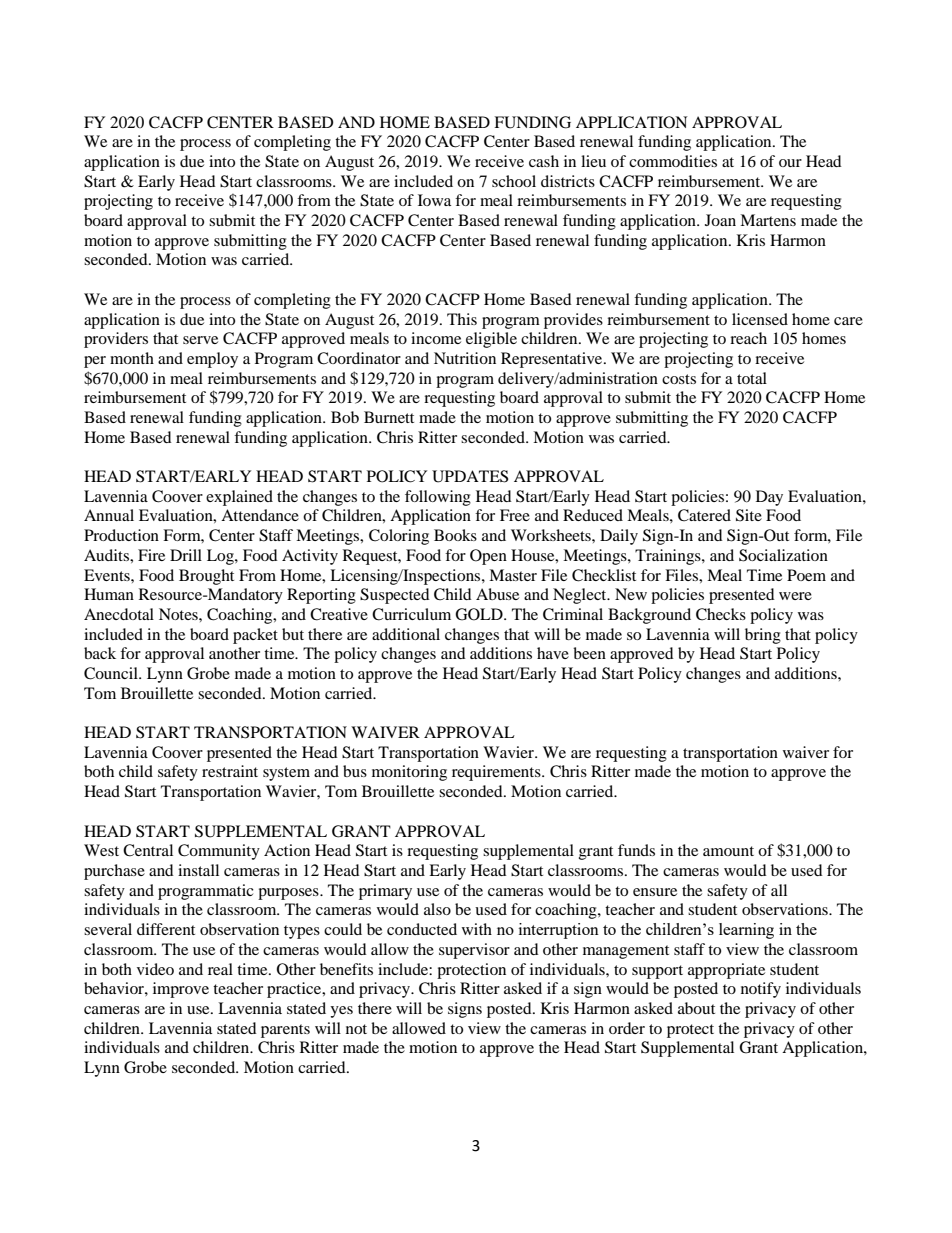  Describe the element at coordinates (749, 515) in the image. I see `Site` at that location.
